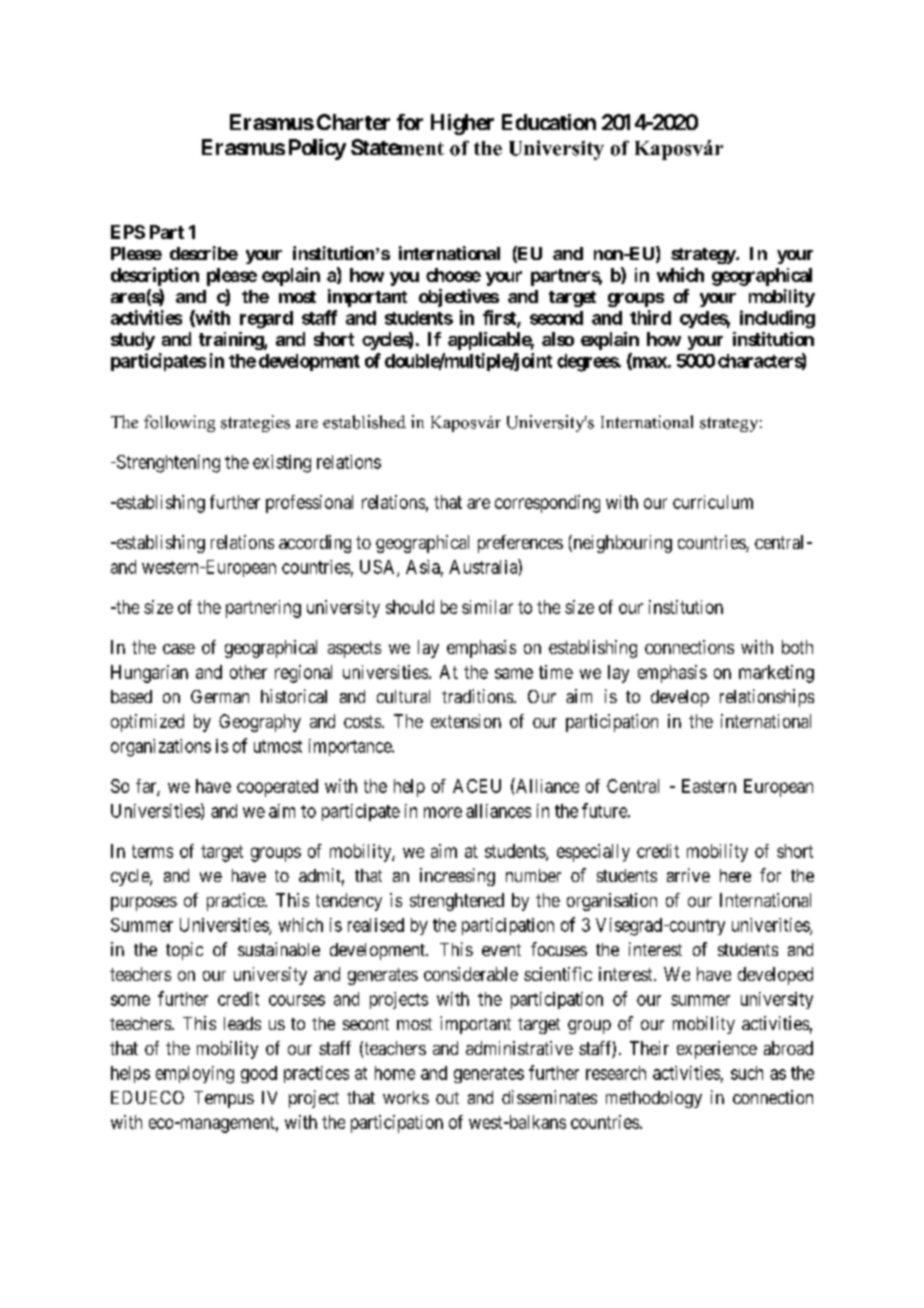 This screenshot has width=924, height=1308. Describe the element at coordinates (317, 149) in the screenshot. I see `Policy` at that location.
